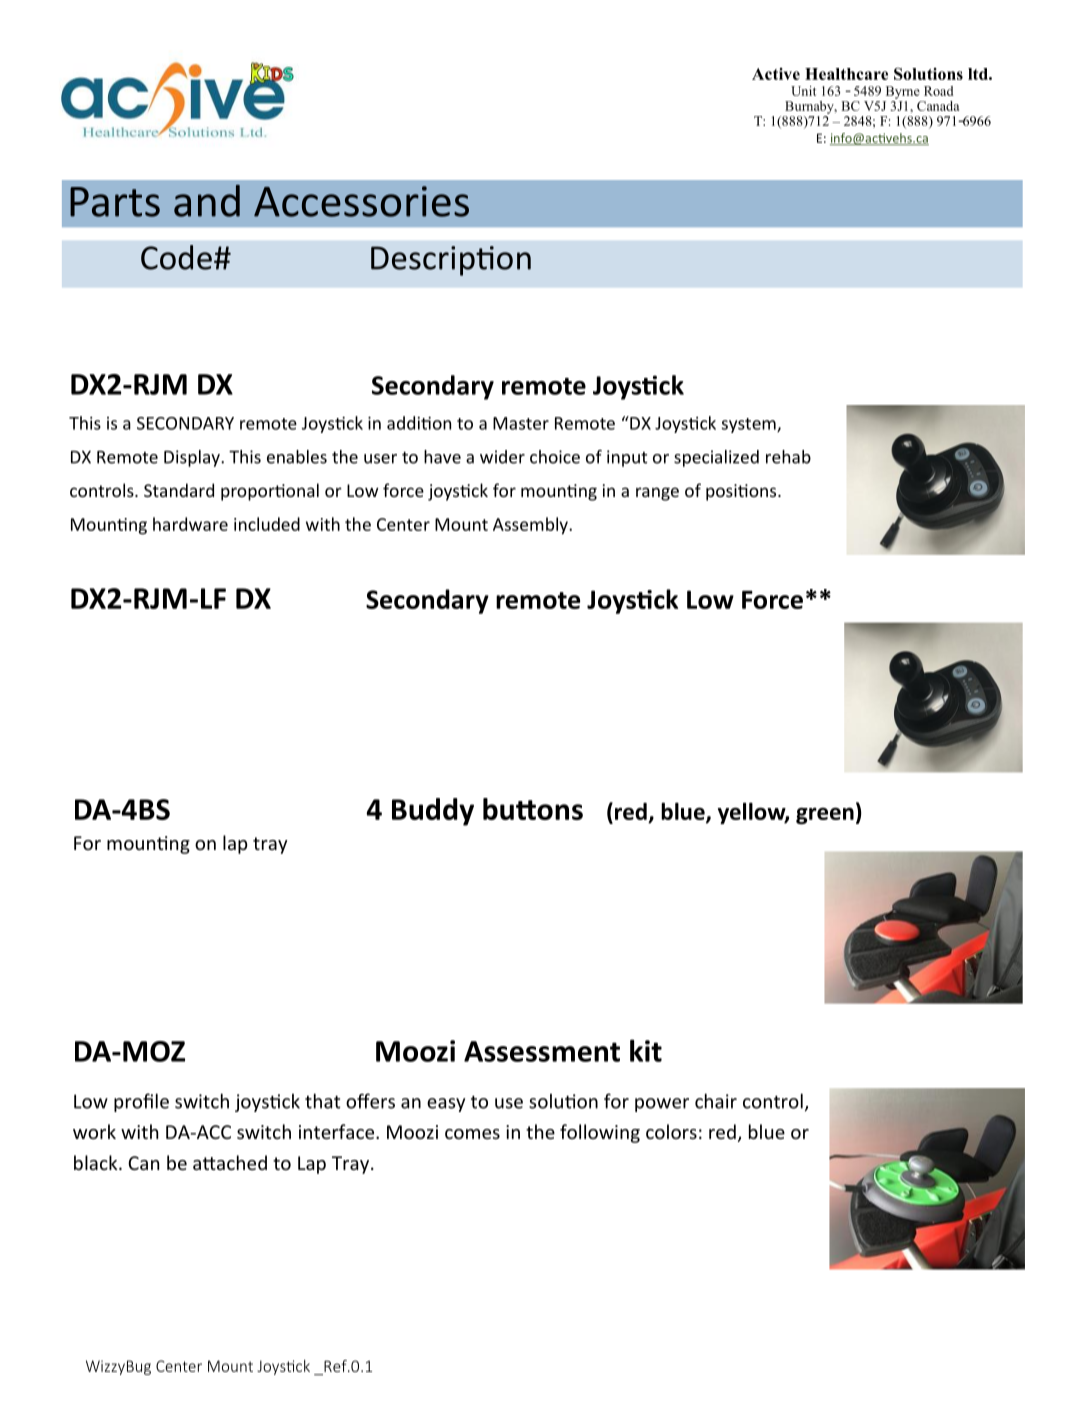 The width and height of the screenshot is (1089, 1409). What do you see at coordinates (542, 1051) in the screenshot?
I see `Assessment` at bounding box center [542, 1051].
